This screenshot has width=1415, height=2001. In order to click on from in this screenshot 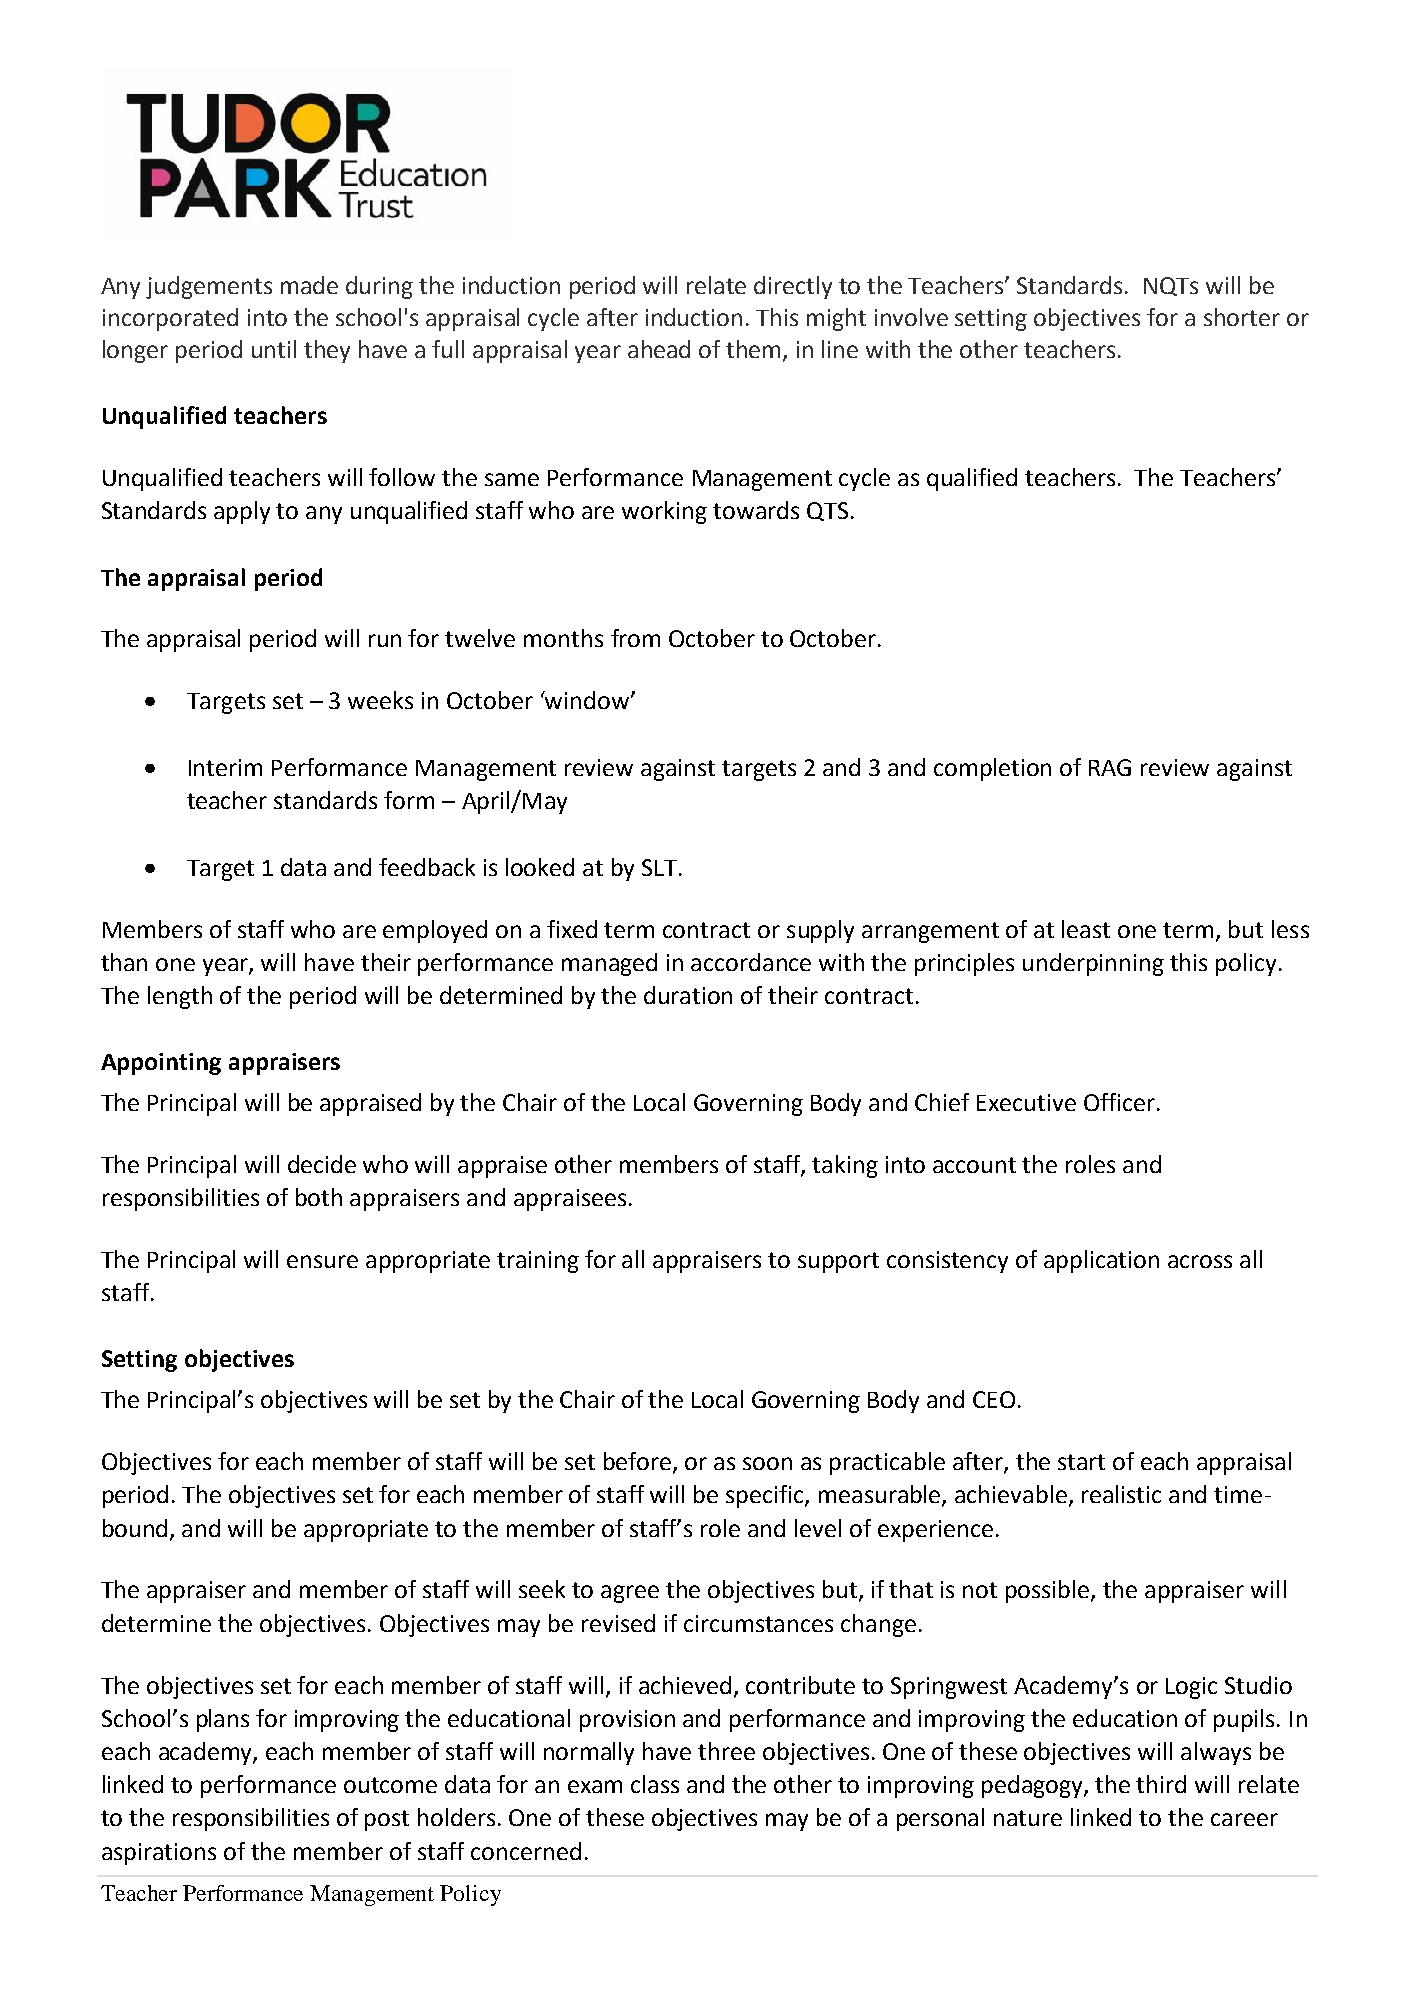, I will do `click(635, 638)`.
